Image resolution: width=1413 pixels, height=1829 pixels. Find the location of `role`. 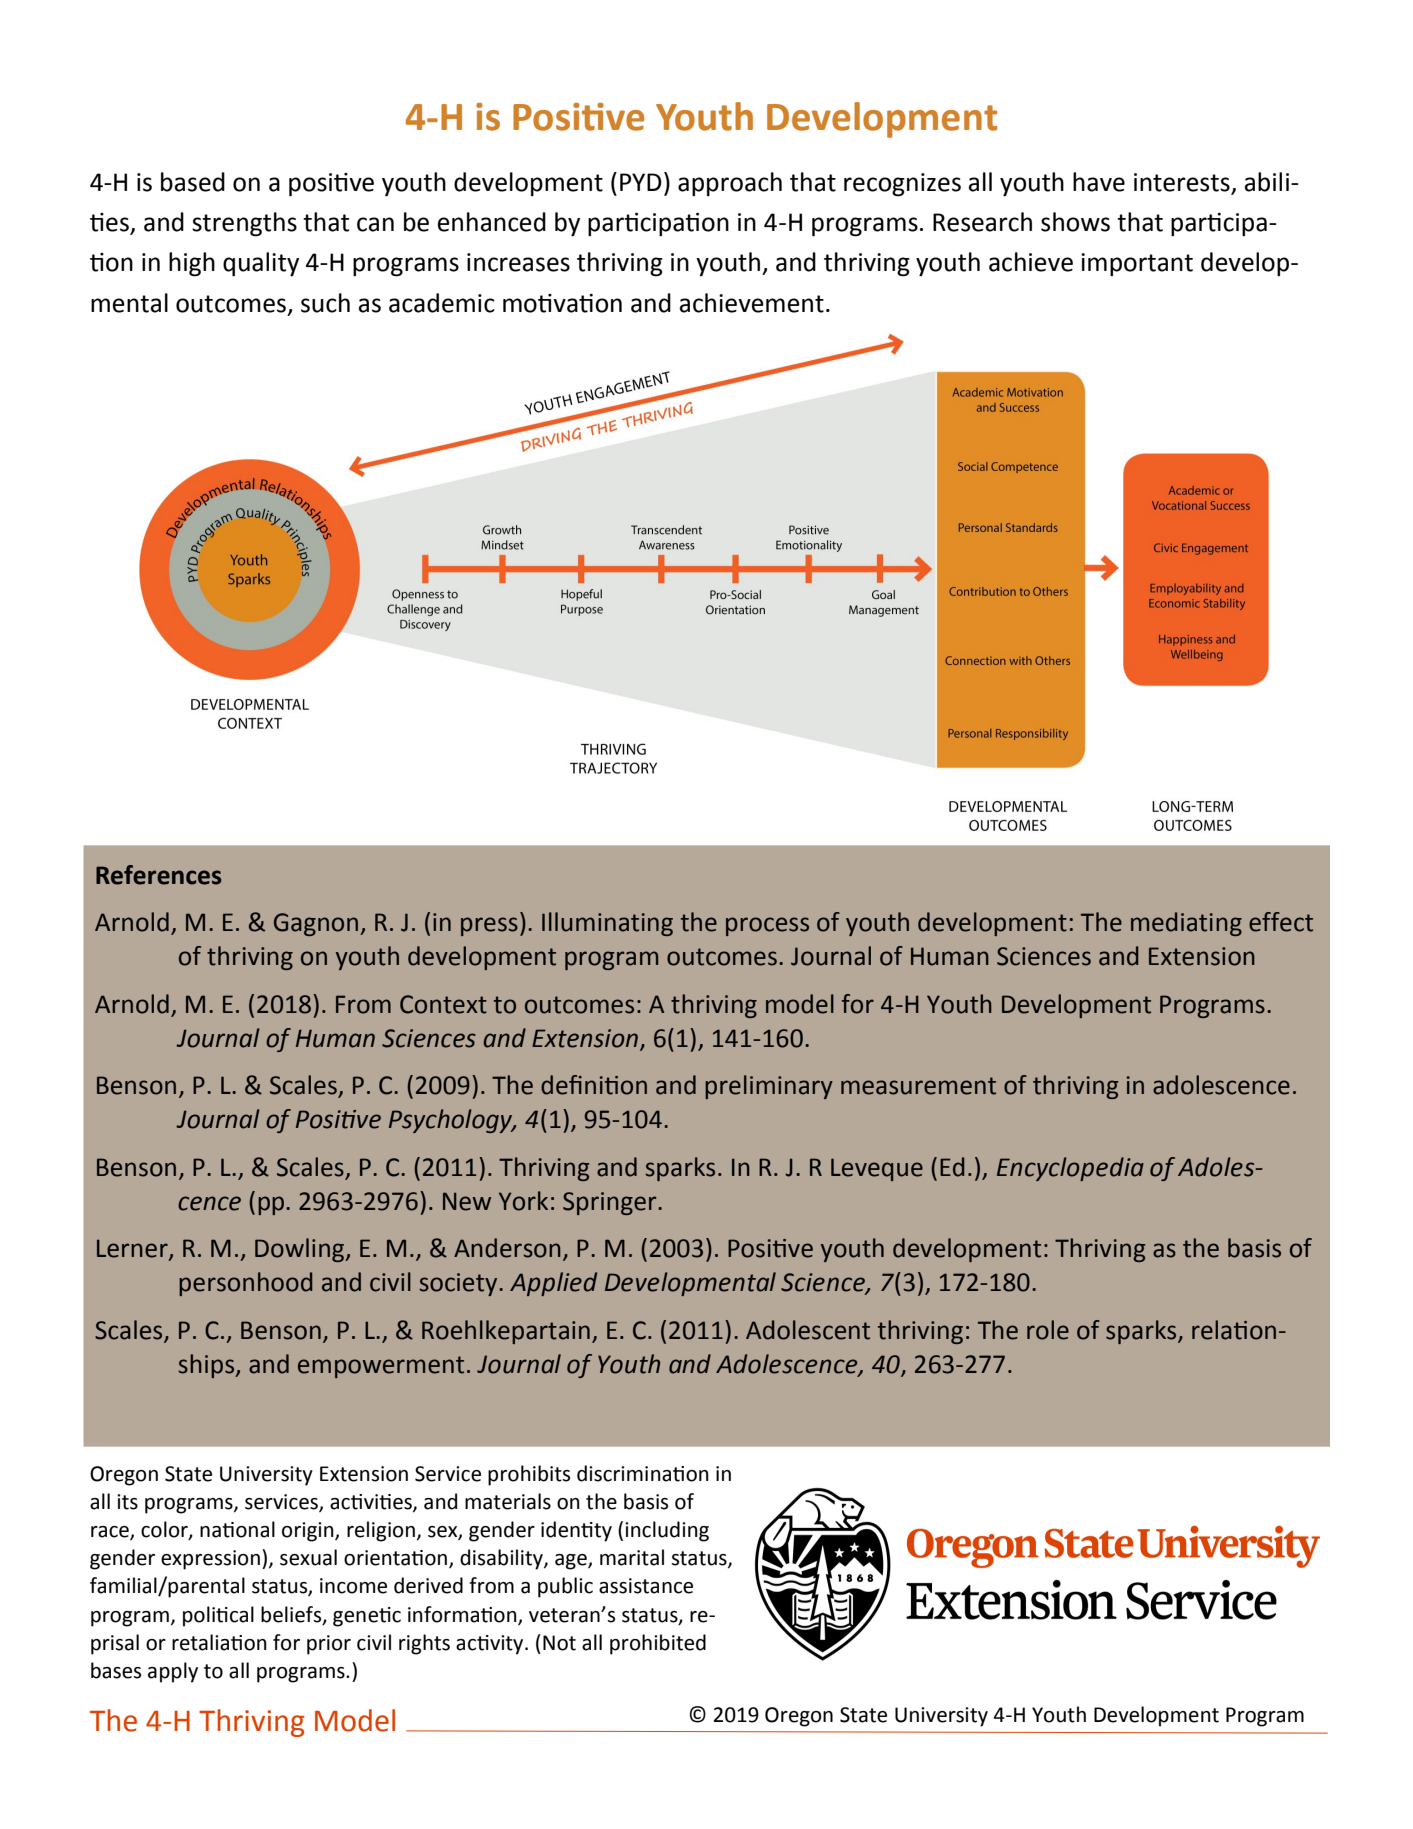

role is located at coordinates (1048, 1330).
